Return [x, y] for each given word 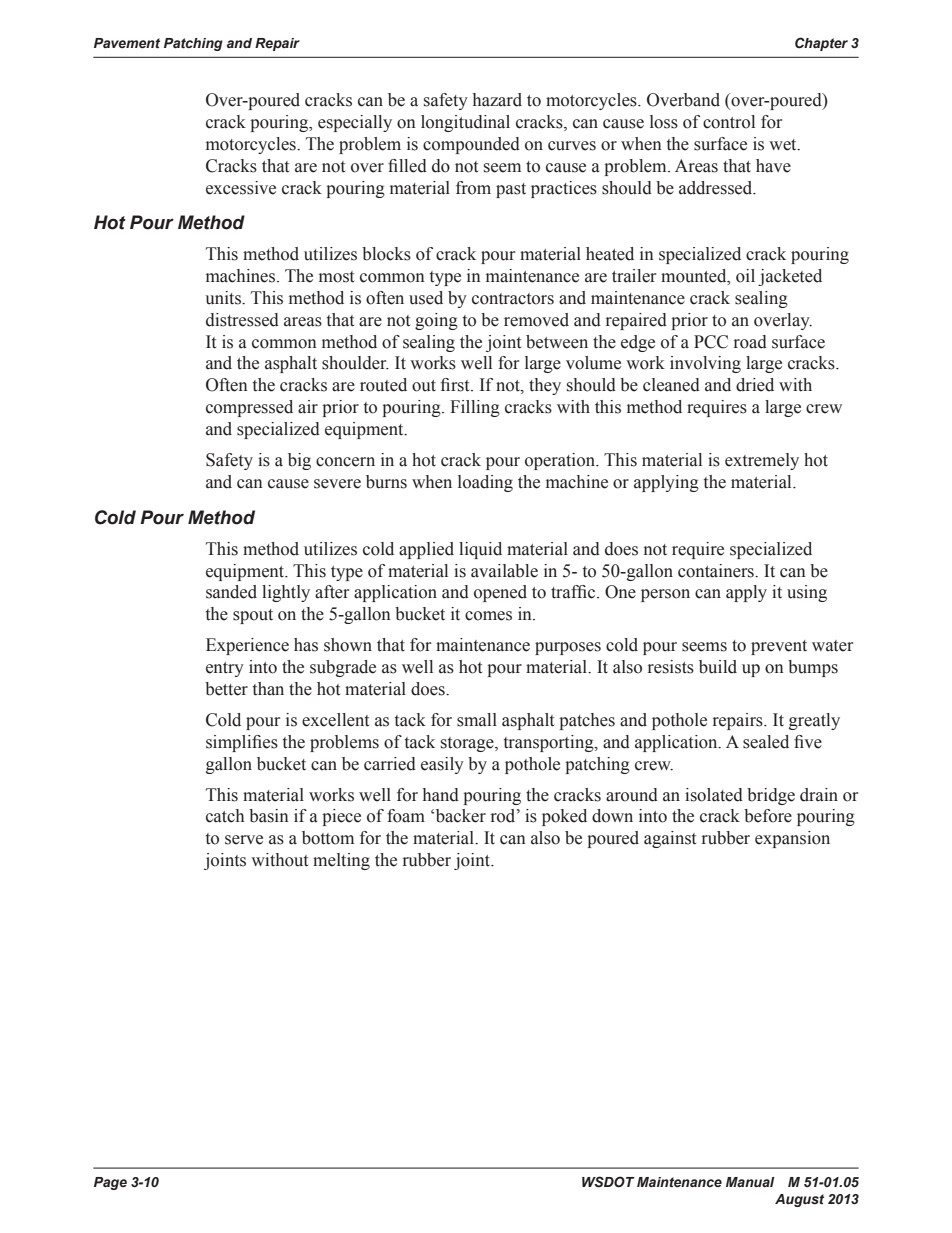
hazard [497, 100]
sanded [231, 592]
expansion [792, 839]
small [477, 720]
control [729, 122]
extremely [762, 461]
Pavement [127, 43]
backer [461, 816]
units [224, 298]
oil [745, 276]
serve [244, 840]
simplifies [242, 743]
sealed [766, 742]
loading [485, 483]
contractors [513, 299]
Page [110, 1183]
